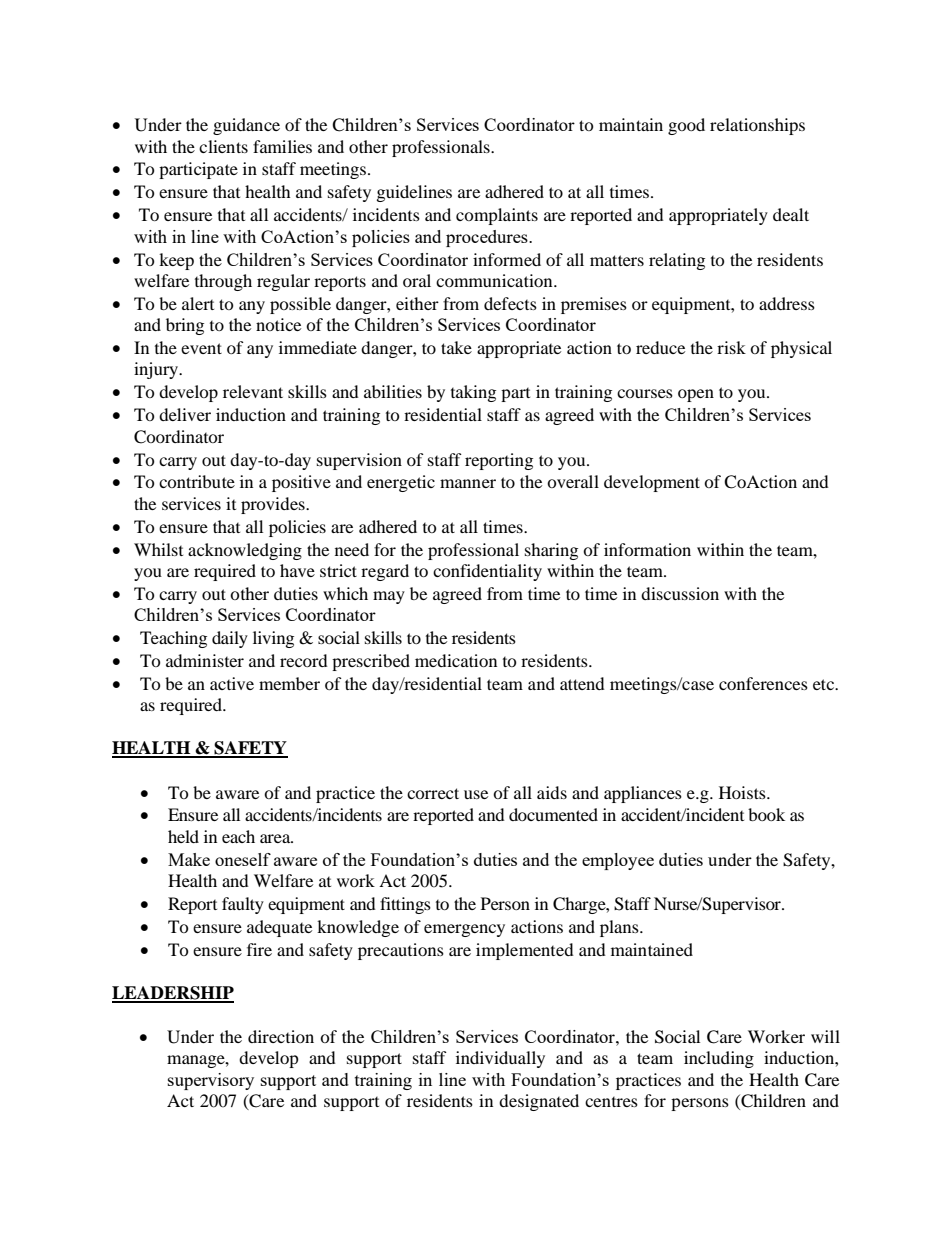 The width and height of the image is (952, 1233). What do you see at coordinates (253, 391) in the image?
I see `relevant` at bounding box center [253, 391].
